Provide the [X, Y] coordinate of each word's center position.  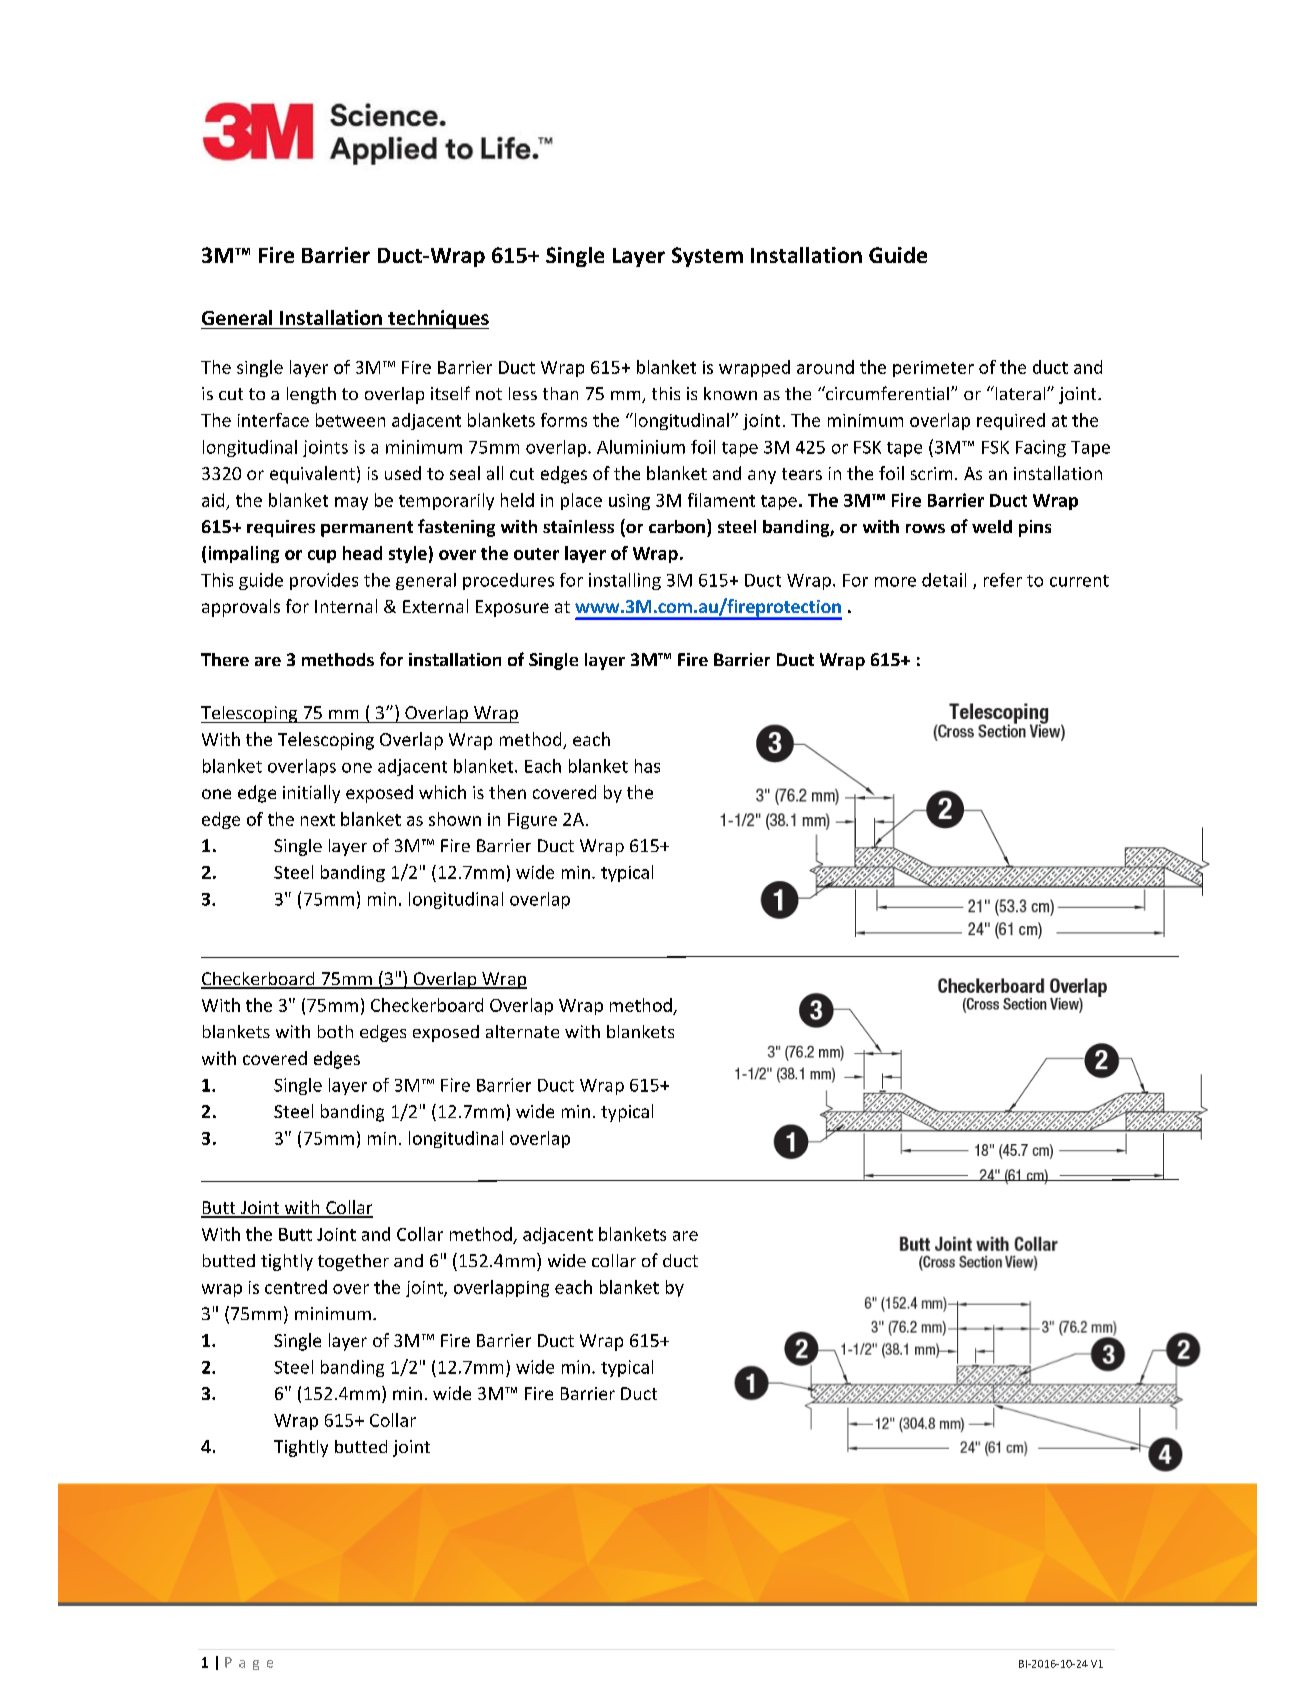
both [335, 1031]
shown [455, 819]
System [707, 257]
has [647, 766]
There [225, 659]
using [629, 502]
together [353, 1262]
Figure [532, 821]
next [318, 820]
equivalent [312, 475]
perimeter [933, 369]
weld [992, 526]
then [507, 792]
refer [1003, 580]
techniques [437, 319]
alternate [522, 1031]
